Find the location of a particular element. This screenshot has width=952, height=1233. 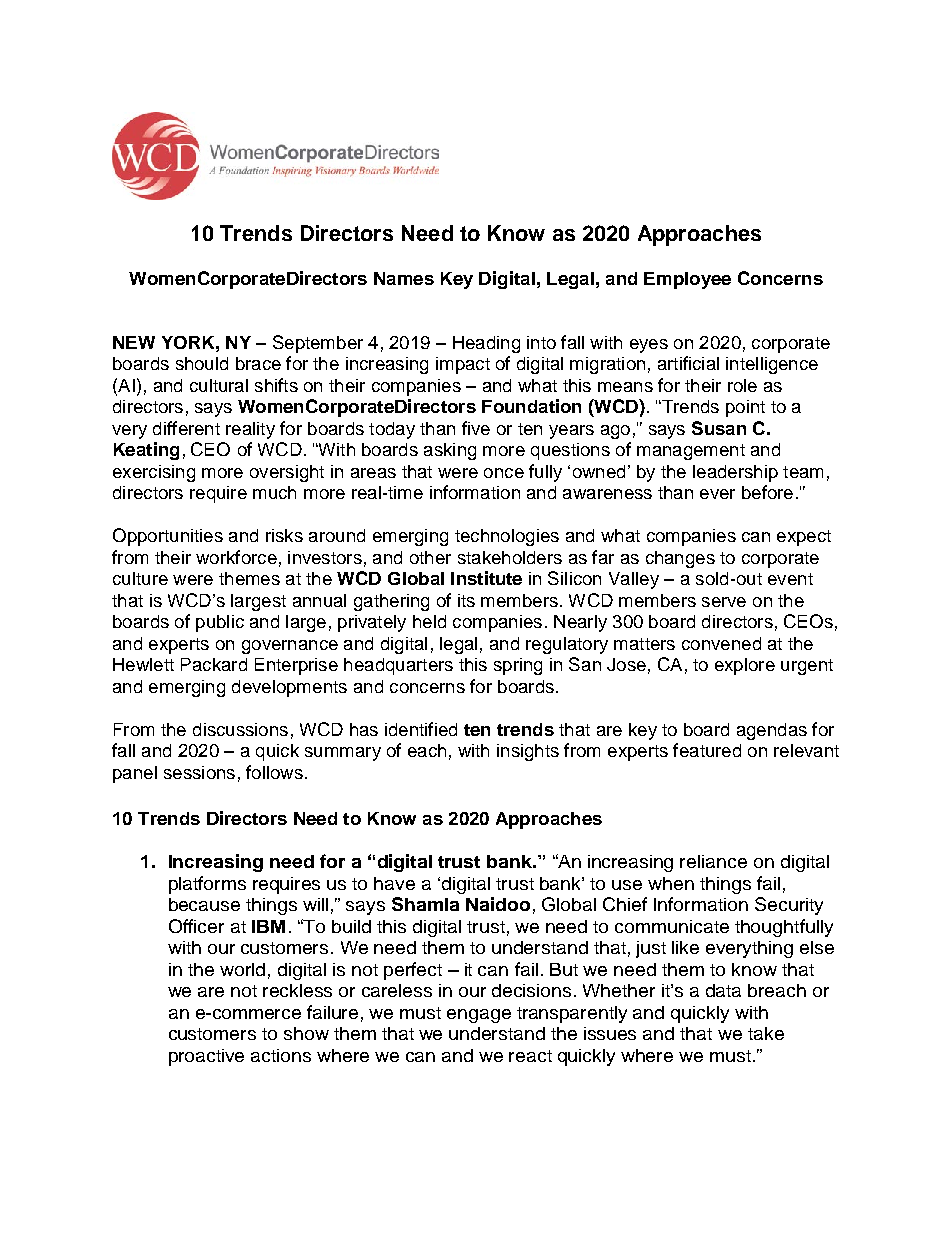

Employee is located at coordinates (687, 280).
